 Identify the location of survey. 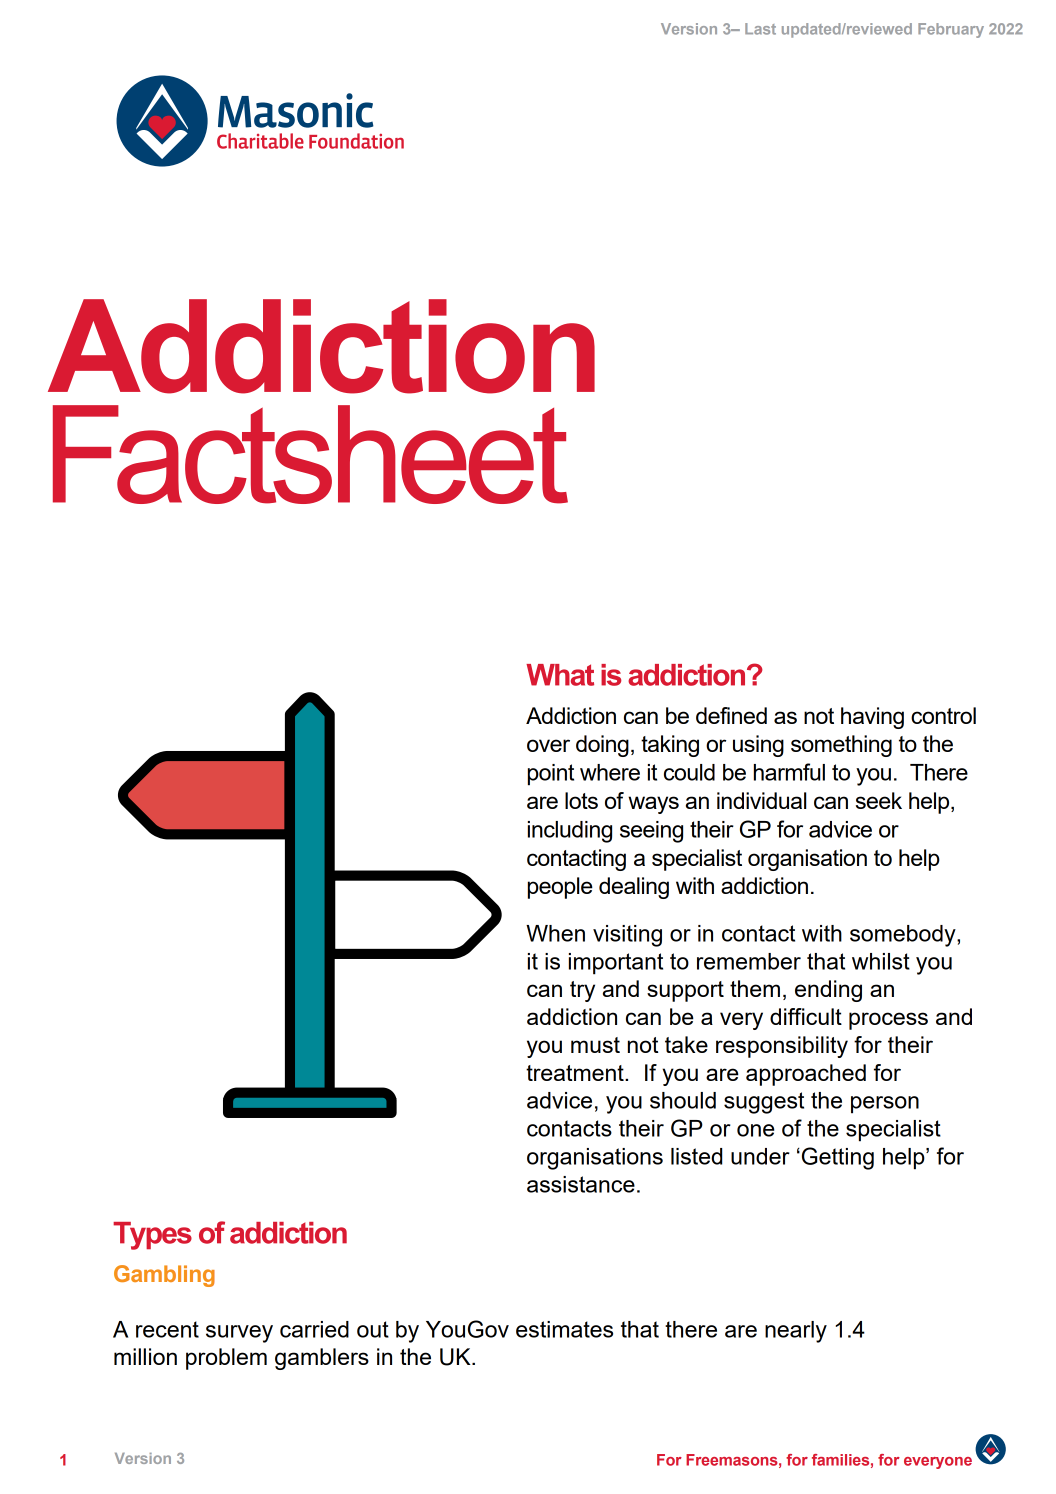
(239, 1334).
